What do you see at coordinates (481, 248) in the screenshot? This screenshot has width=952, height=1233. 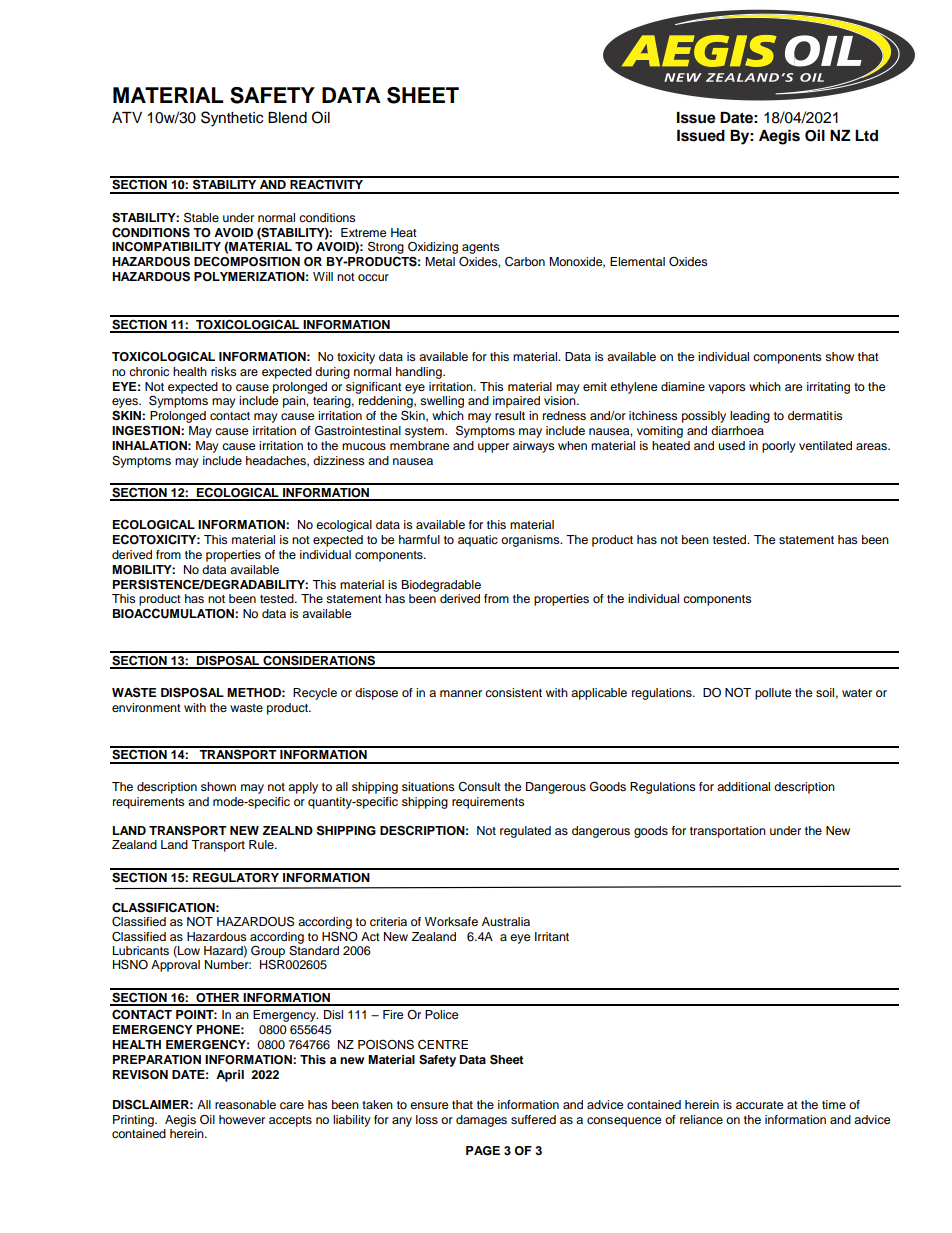 I see `agents` at bounding box center [481, 248].
